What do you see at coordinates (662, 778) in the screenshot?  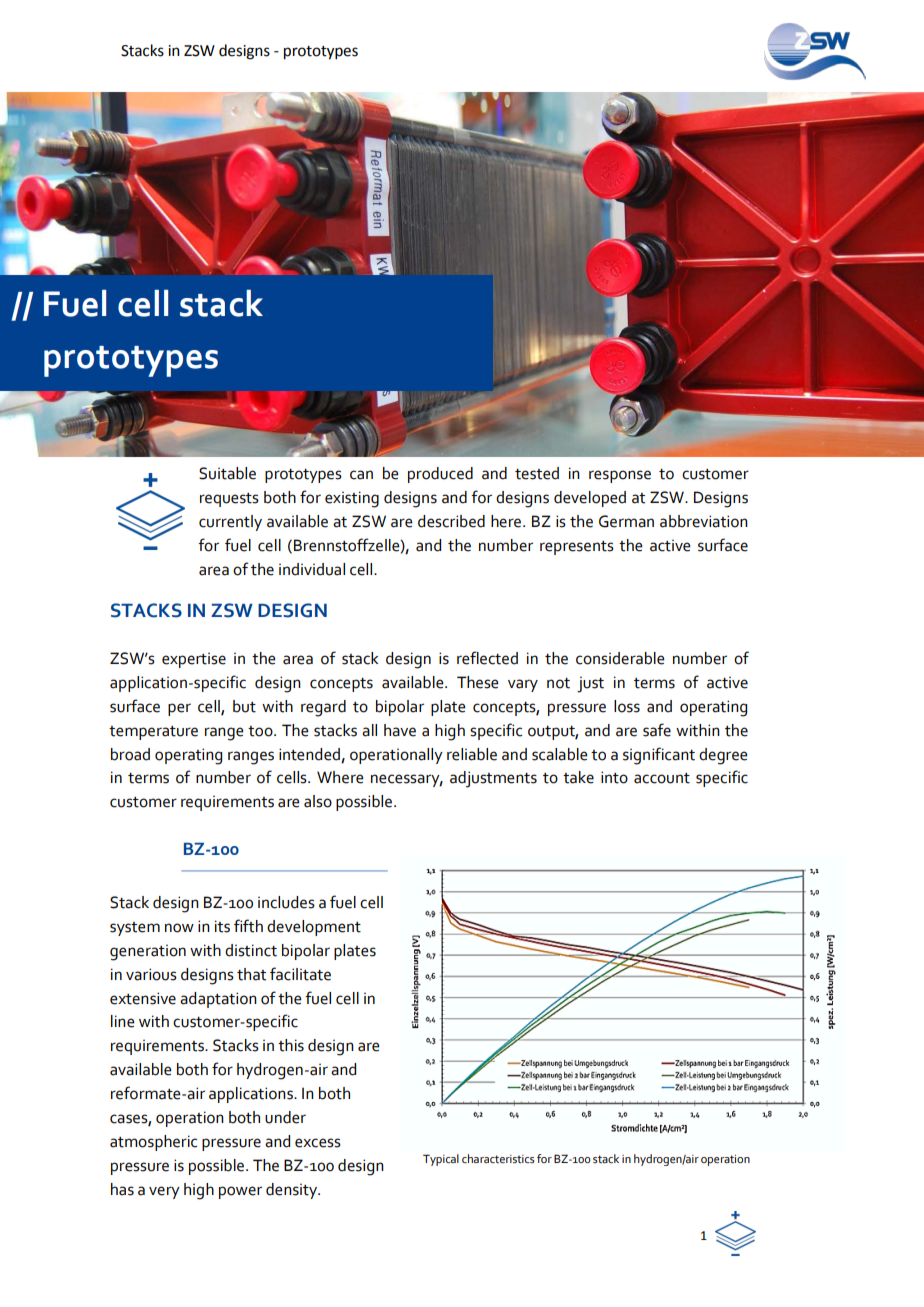 I see `account` at bounding box center [662, 778].
